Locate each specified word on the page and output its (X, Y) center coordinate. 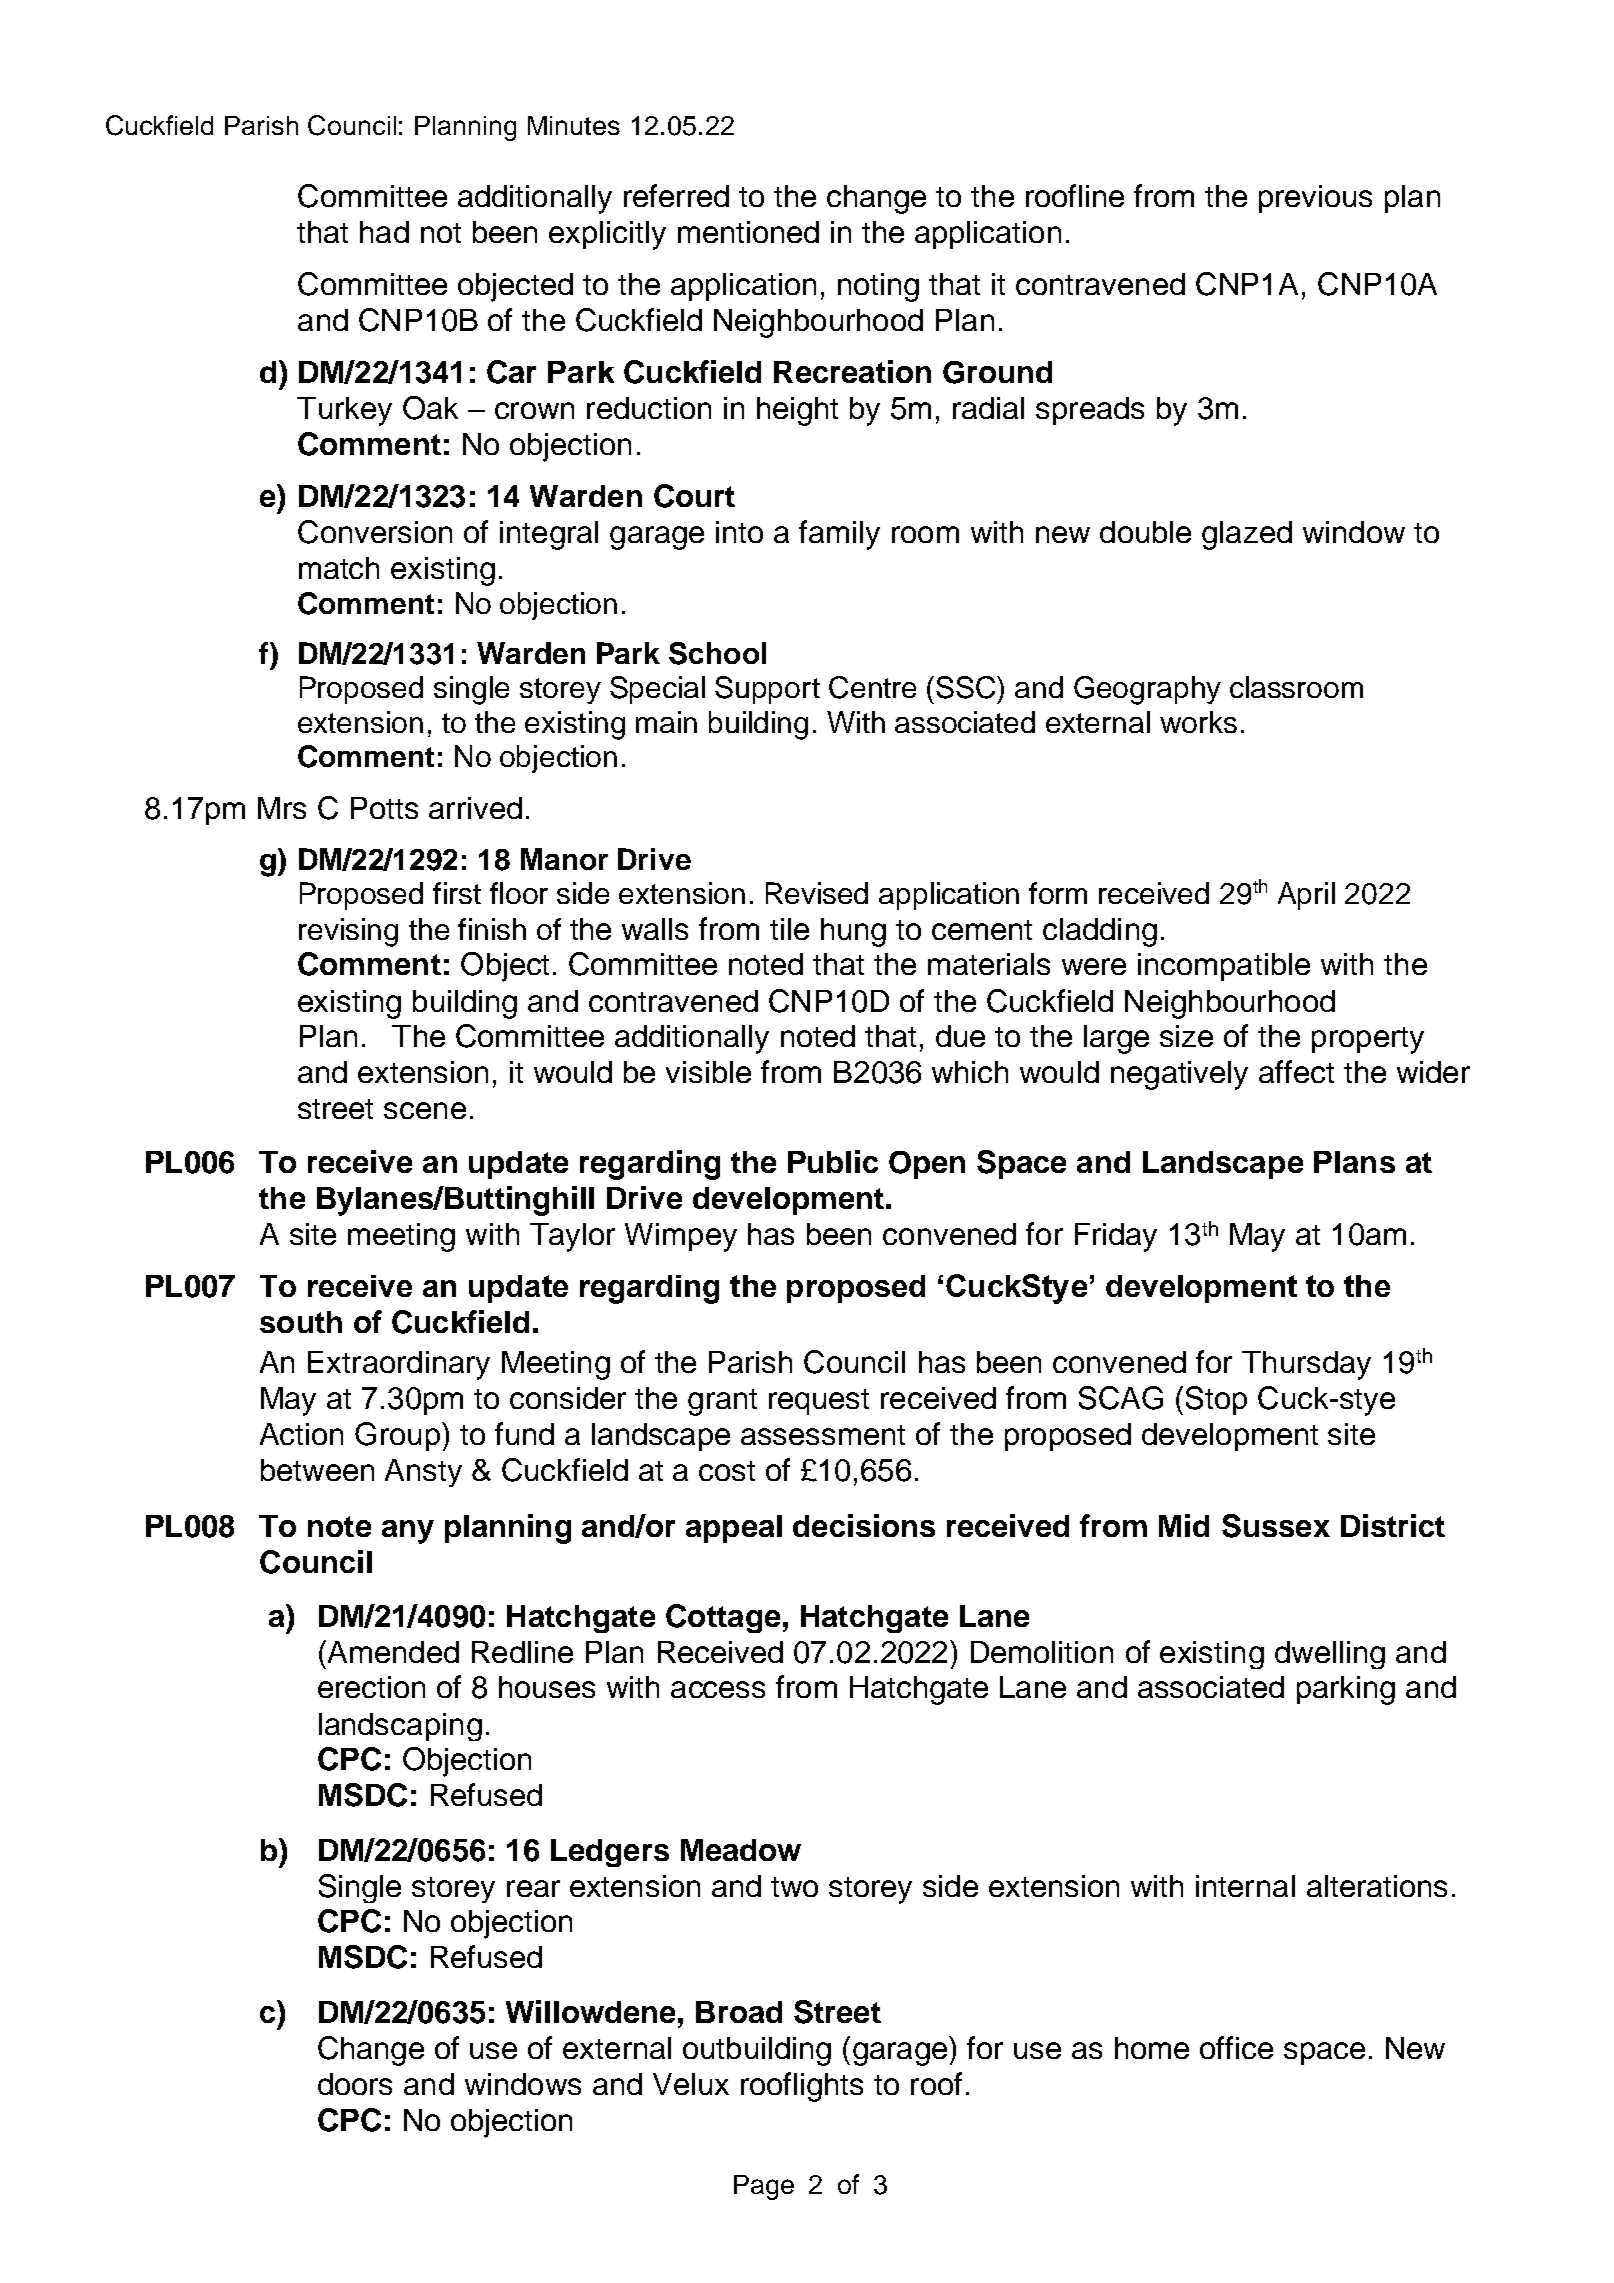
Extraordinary (399, 1365)
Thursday (1306, 1365)
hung (853, 932)
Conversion (375, 532)
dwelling (1330, 1655)
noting (878, 287)
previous (1315, 199)
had (384, 232)
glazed (1247, 535)
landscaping (400, 1727)
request (819, 1402)
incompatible (1224, 967)
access (718, 1689)
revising (348, 932)
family (839, 535)
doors (355, 2084)
